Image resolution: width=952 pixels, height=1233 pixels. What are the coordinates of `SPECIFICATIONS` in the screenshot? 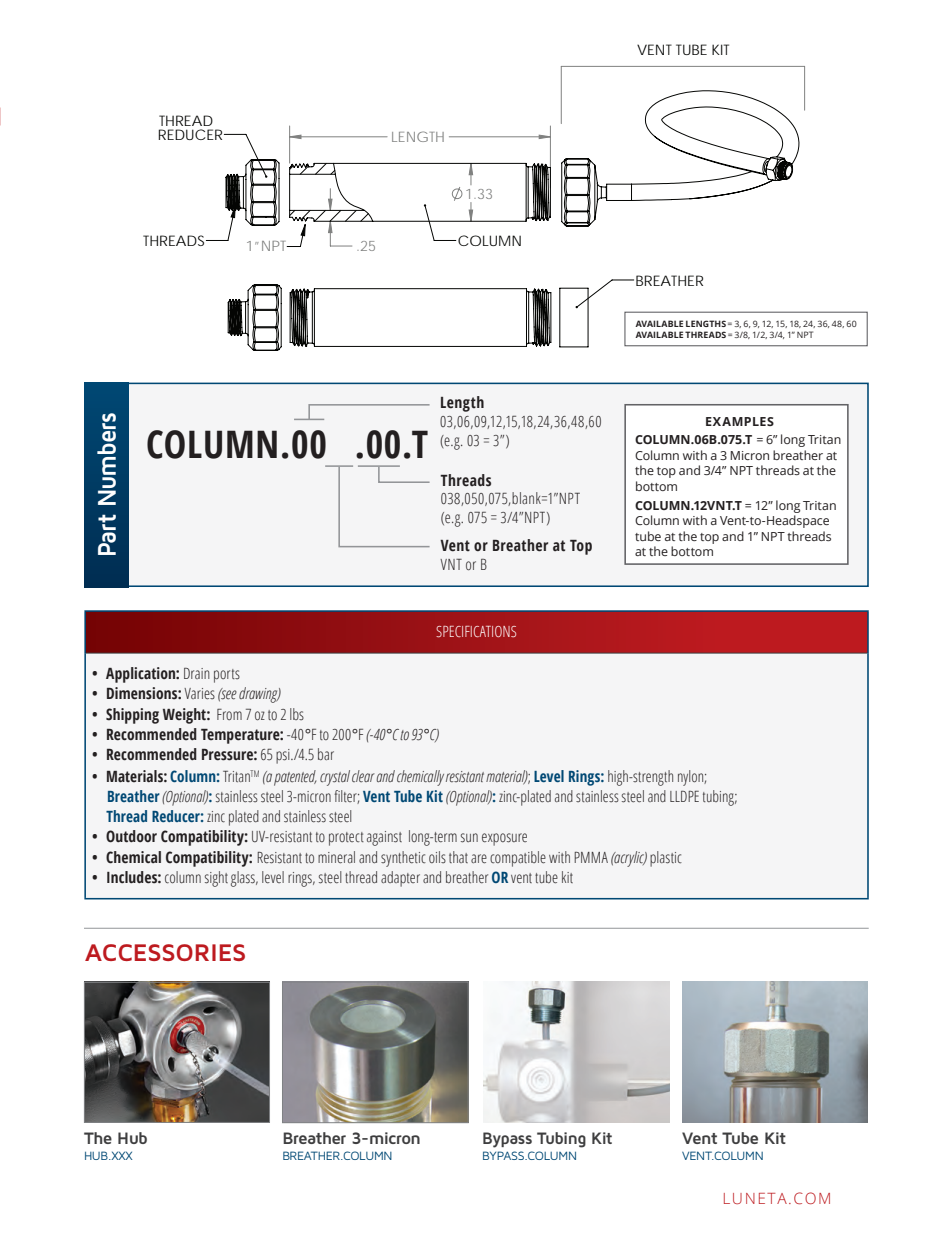 It's located at (476, 631).
